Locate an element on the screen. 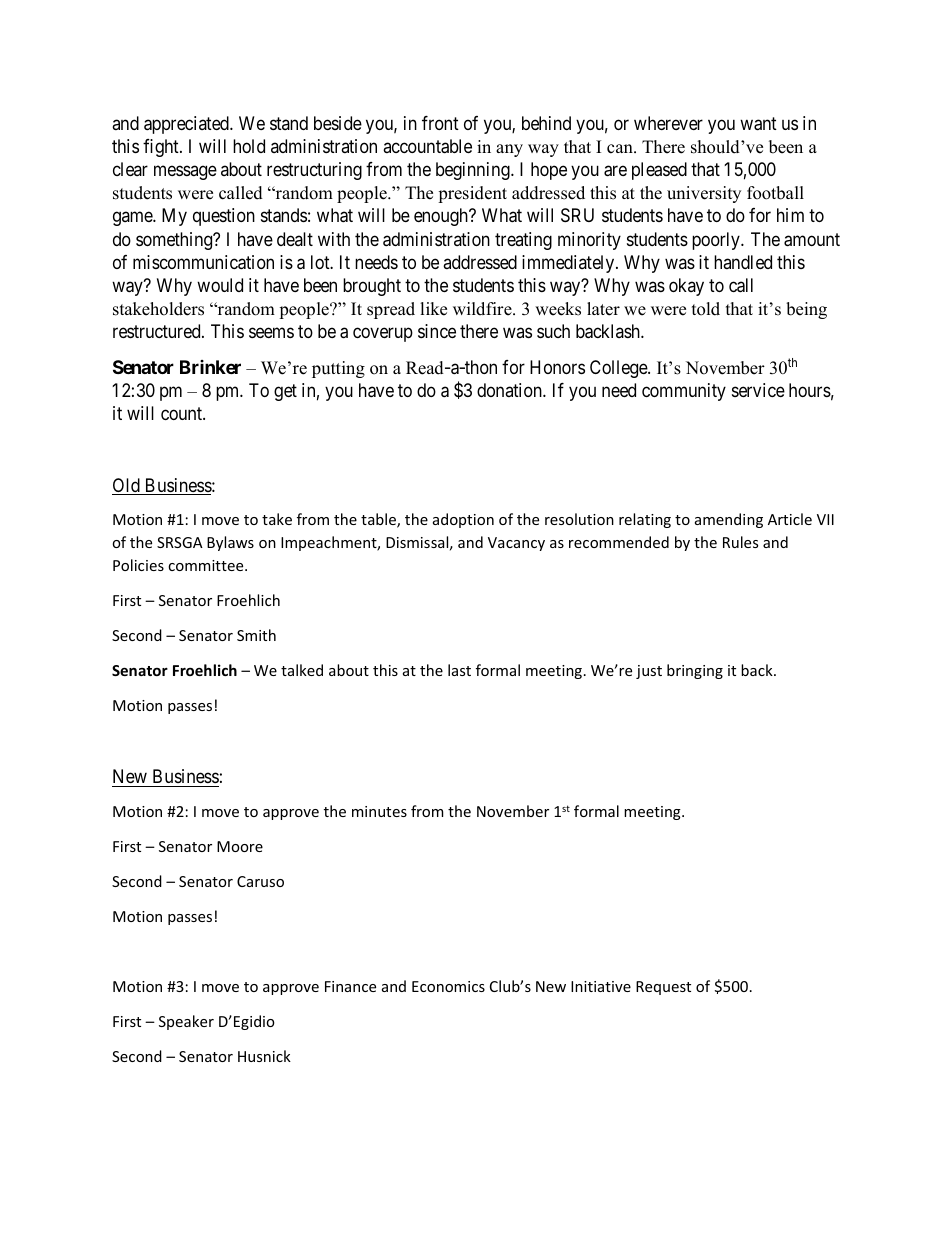  any is located at coordinates (509, 150).
